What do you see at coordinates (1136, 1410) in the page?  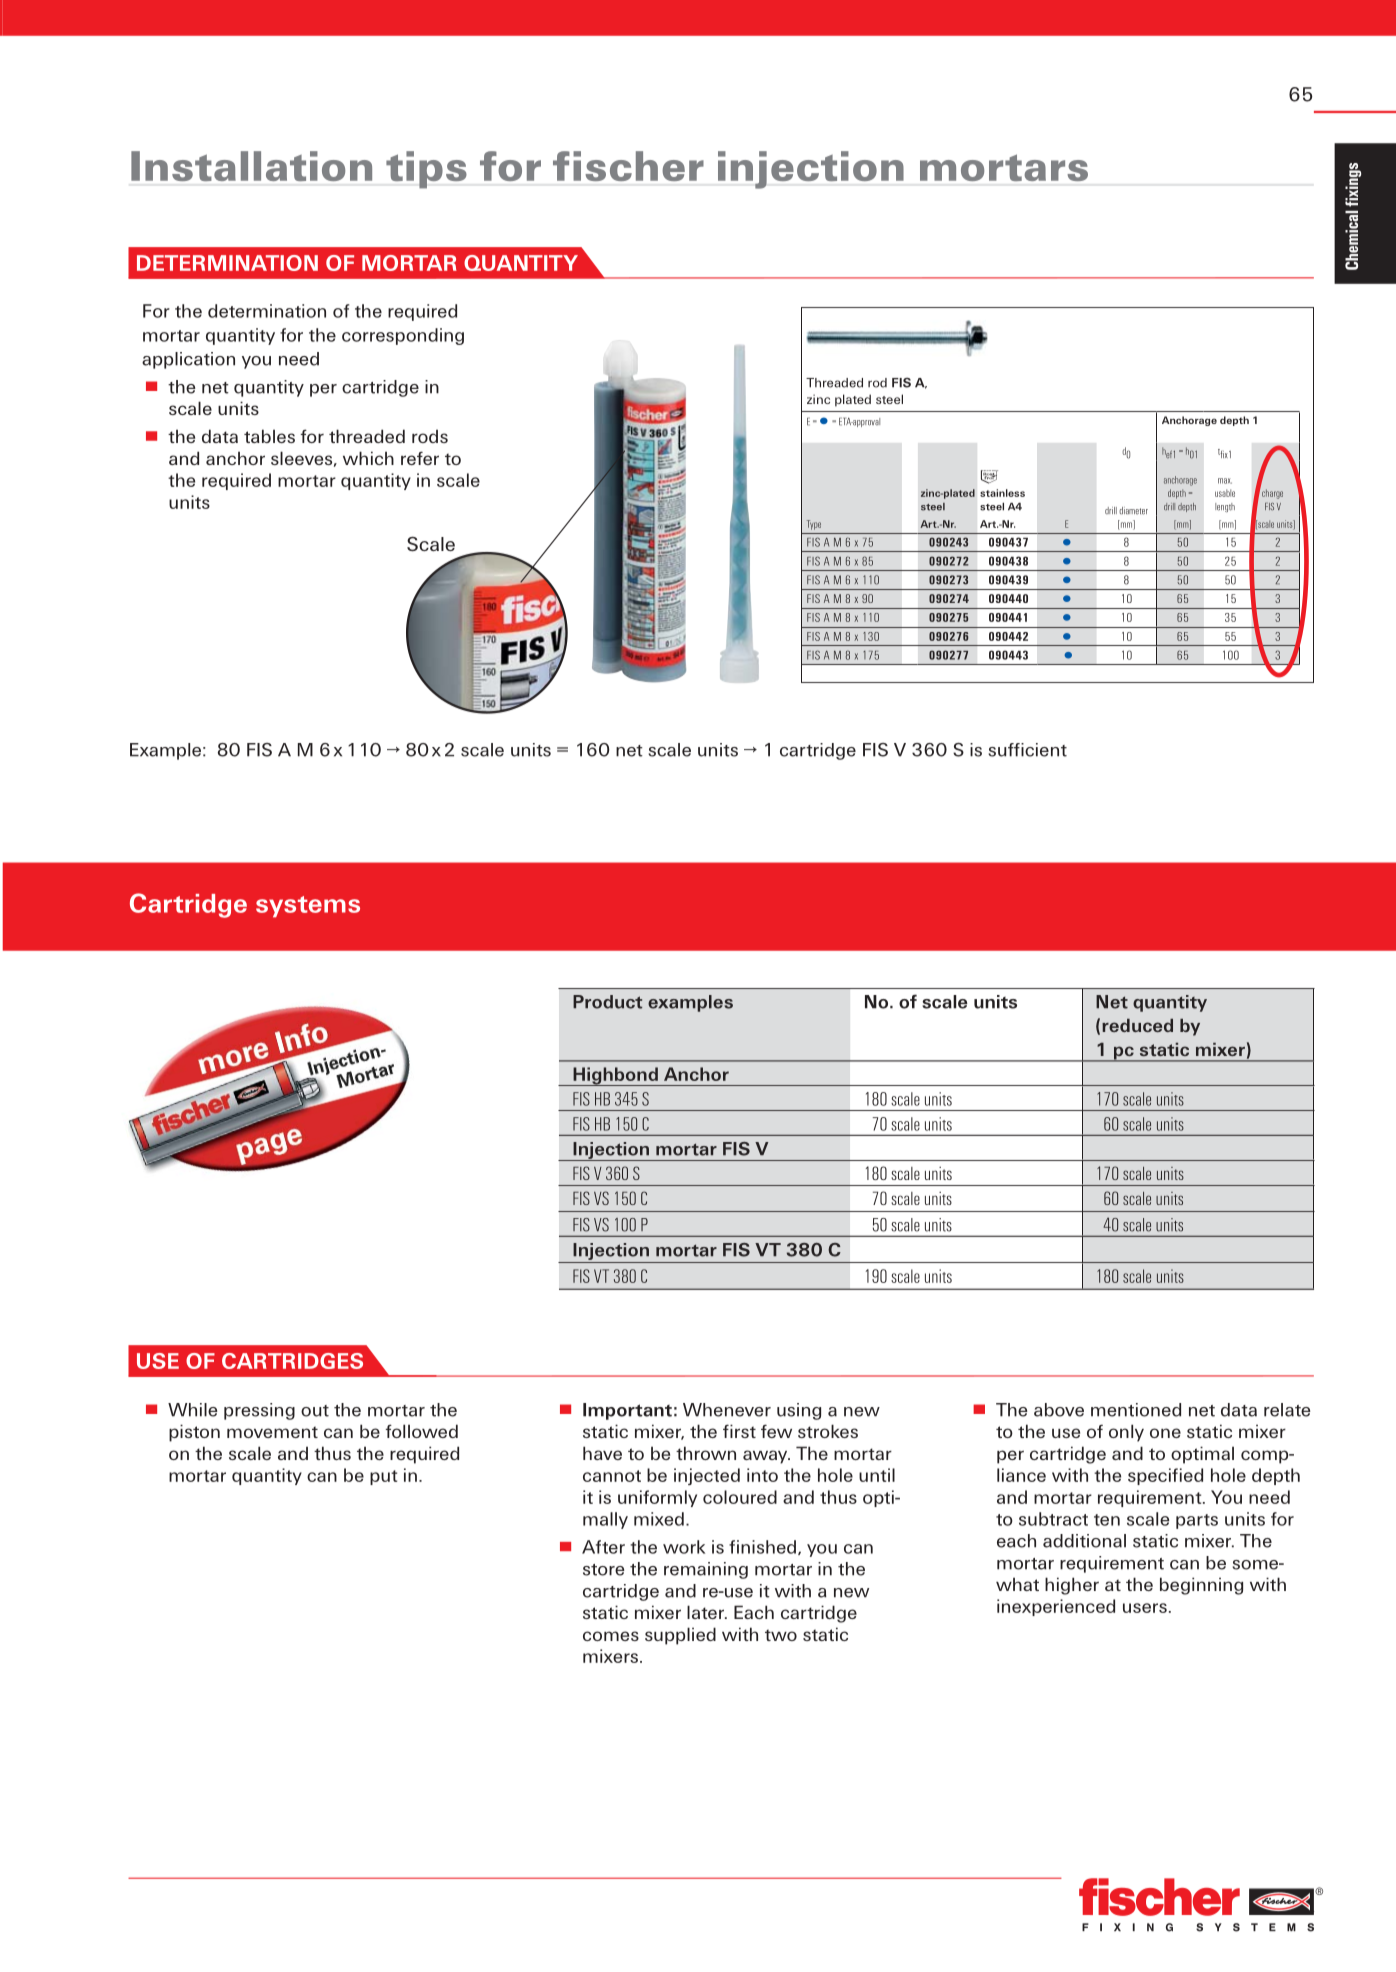 I see `mentioned` at bounding box center [1136, 1410].
